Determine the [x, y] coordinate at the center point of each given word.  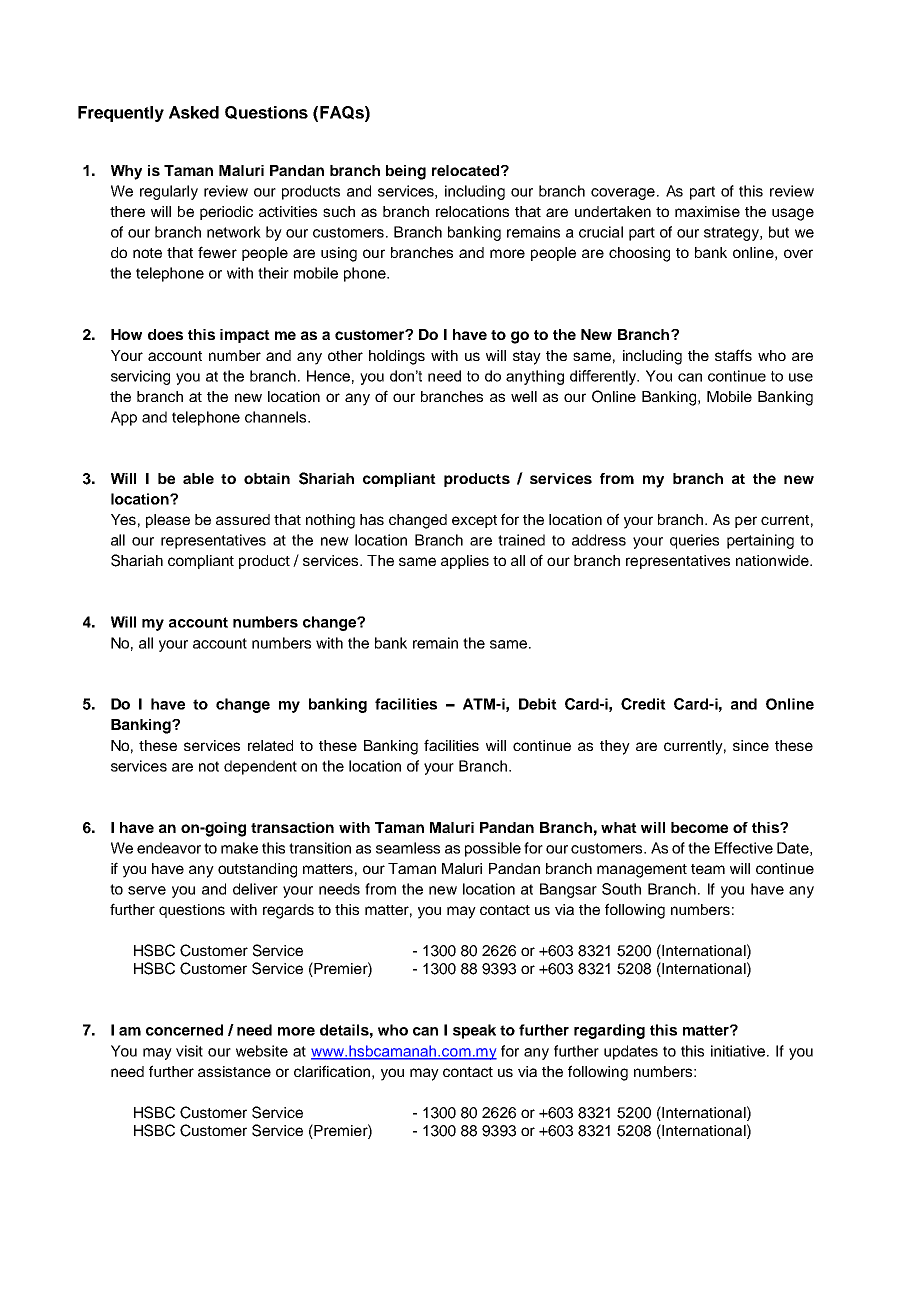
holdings [397, 357]
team [708, 869]
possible [493, 849]
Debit [538, 704]
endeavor [169, 848]
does [165, 334]
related [270, 745]
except [474, 521]
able [198, 478]
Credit [643, 704]
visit [189, 1051]
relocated [467, 170]
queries [694, 541]
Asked [194, 112]
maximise [707, 211]
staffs [733, 355]
